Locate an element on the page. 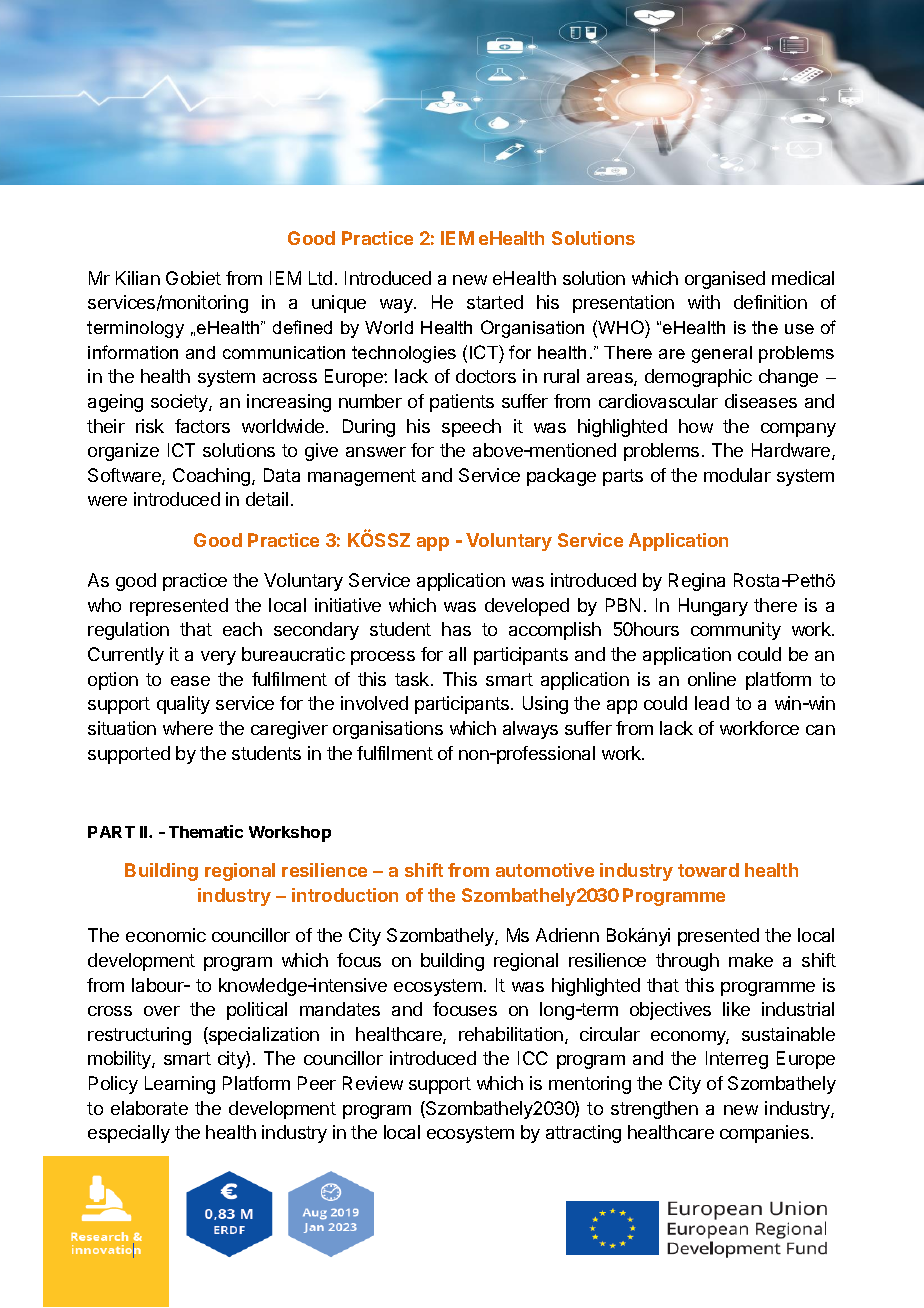 The width and height of the image is (924, 1308). information is located at coordinates (133, 352).
